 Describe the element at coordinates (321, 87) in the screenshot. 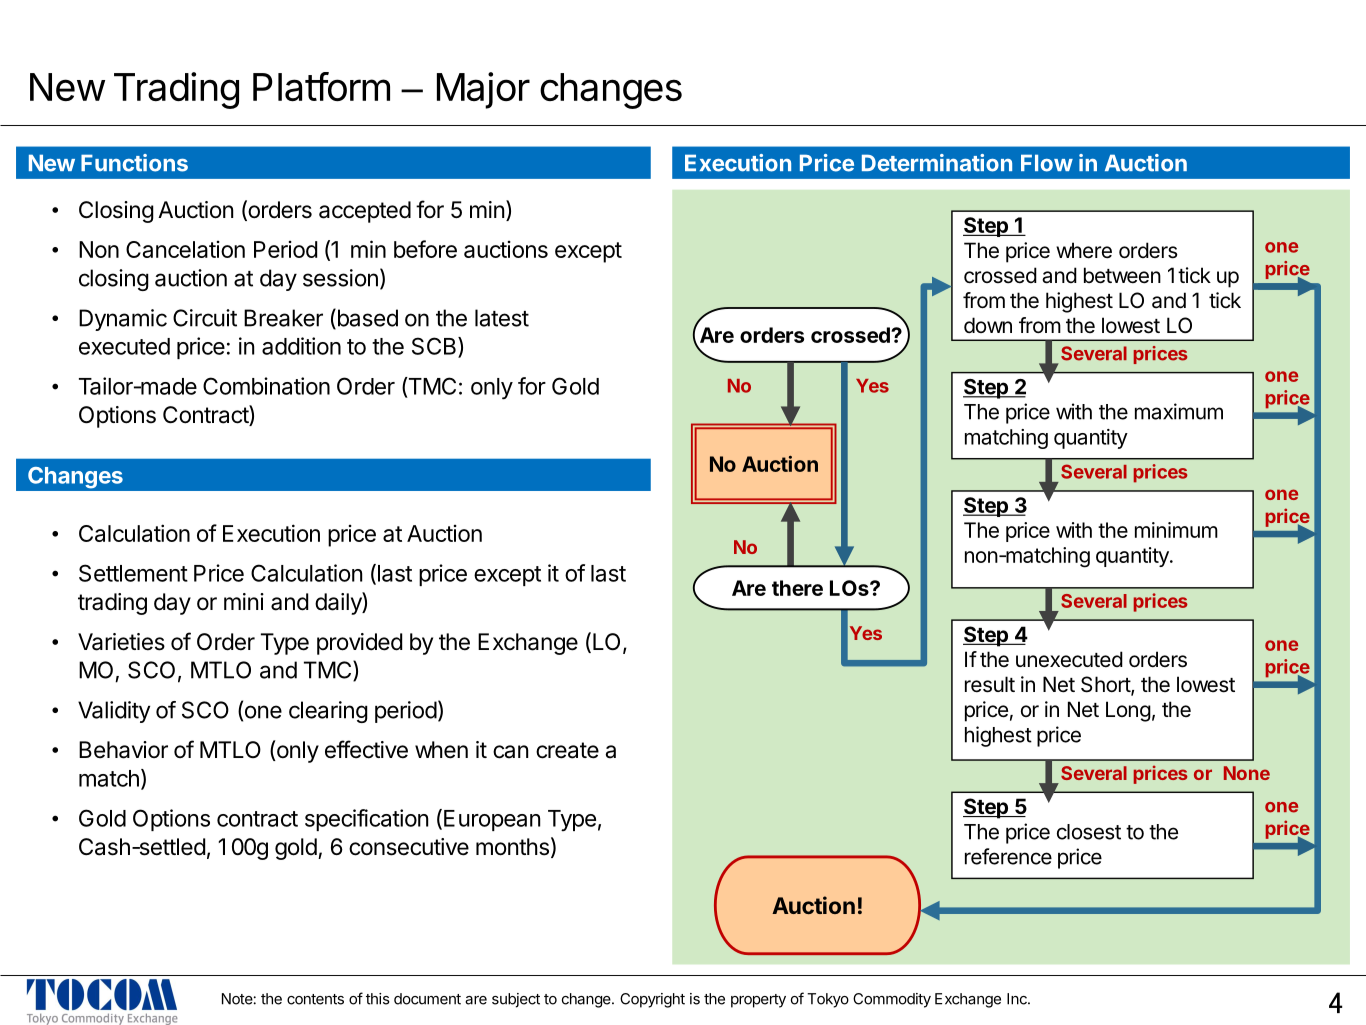

I see `Platform` at that location.
